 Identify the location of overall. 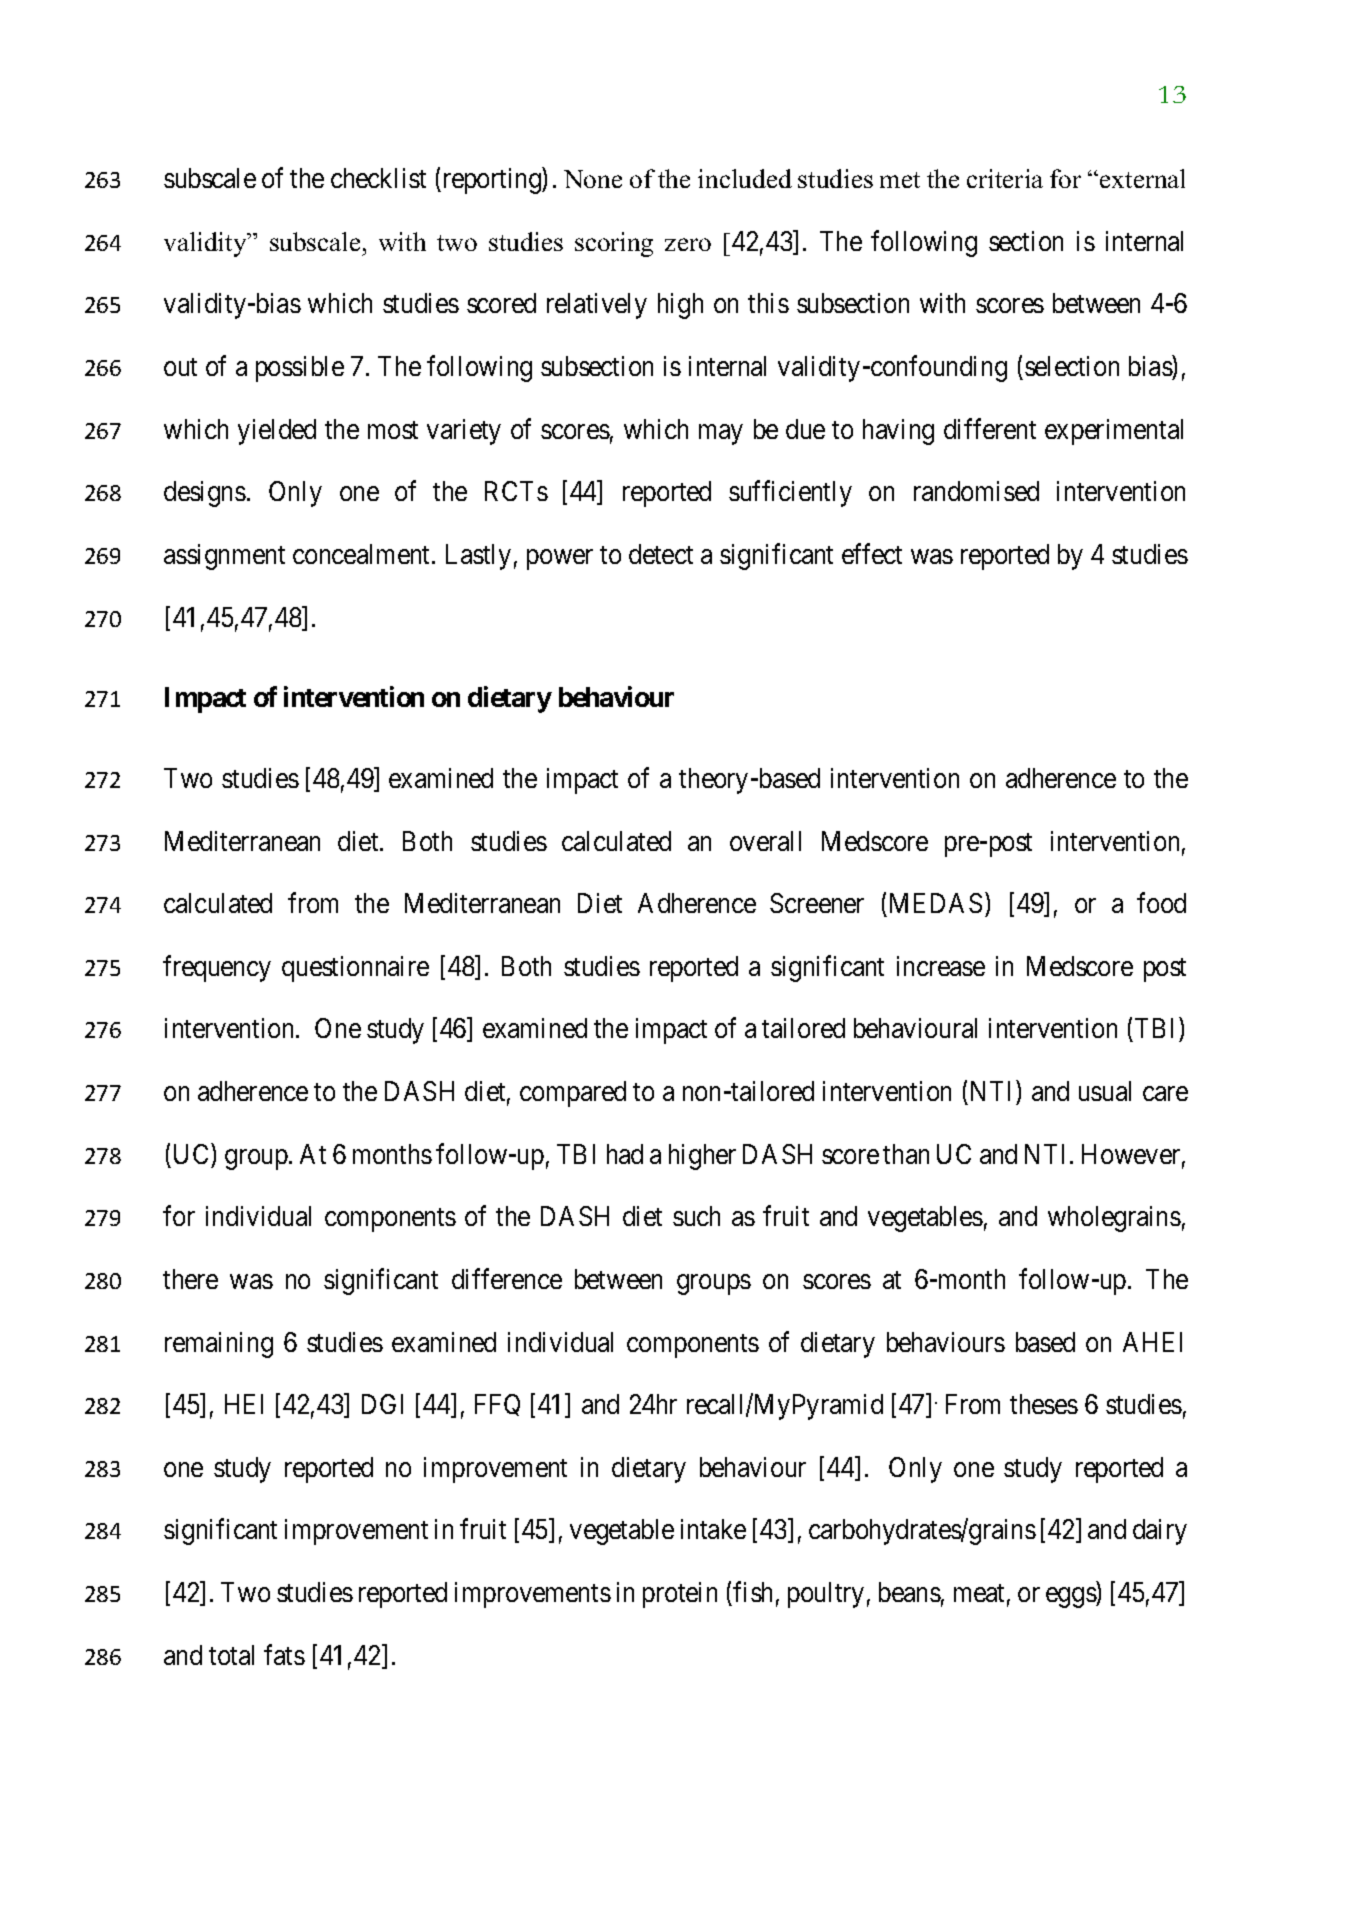
(765, 841).
